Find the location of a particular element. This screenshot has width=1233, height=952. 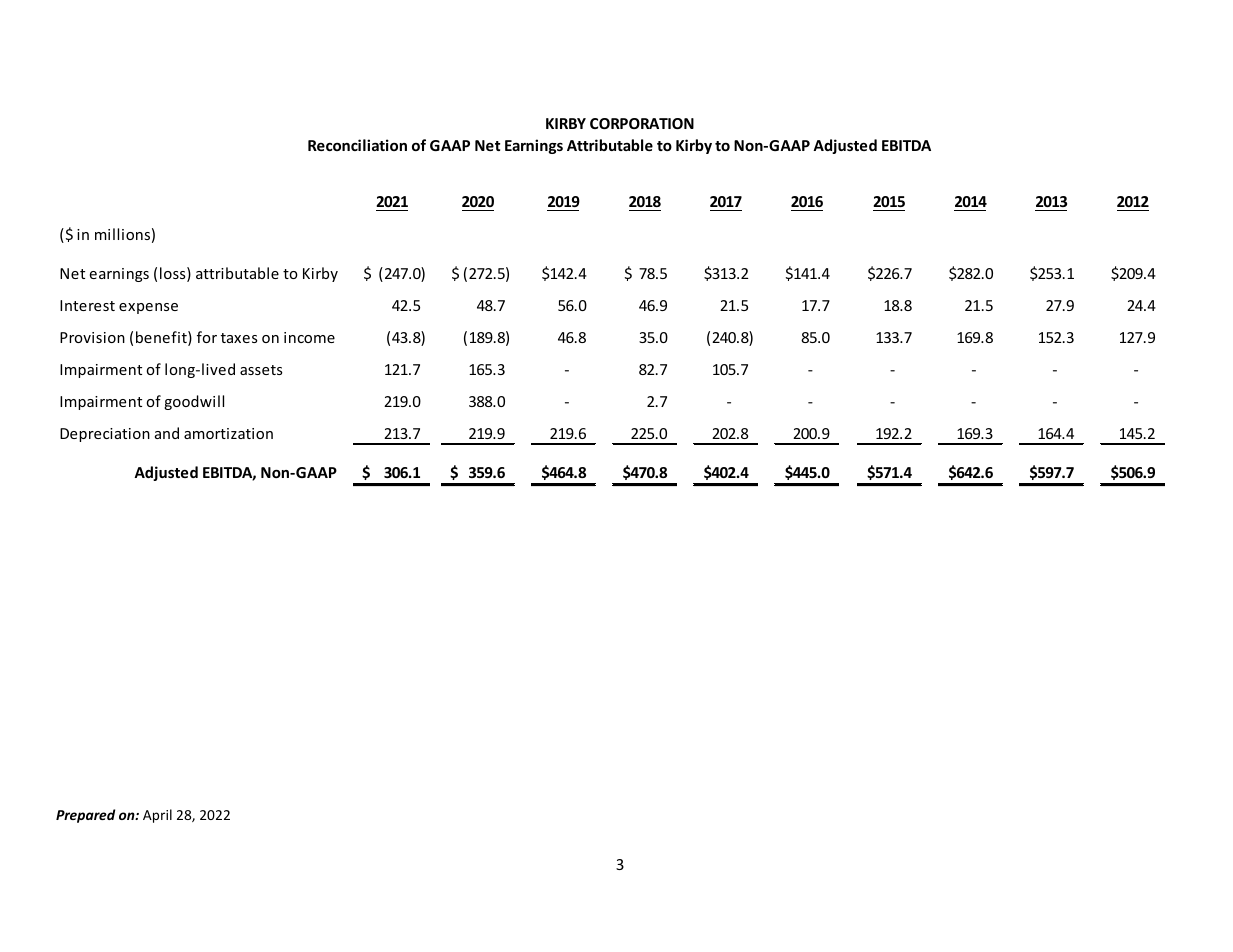

CORPORATION is located at coordinates (642, 123).
